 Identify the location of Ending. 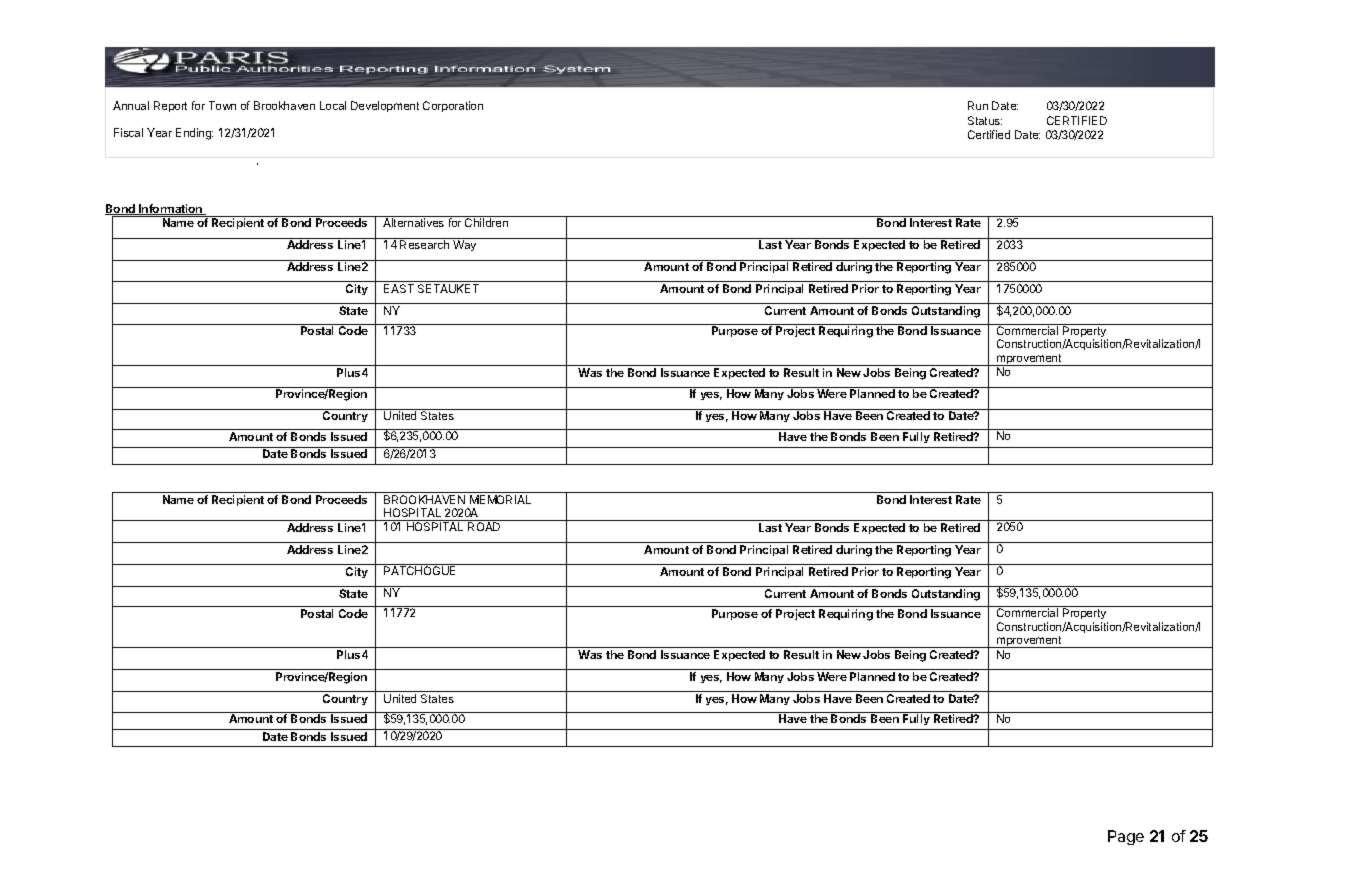
(194, 134).
